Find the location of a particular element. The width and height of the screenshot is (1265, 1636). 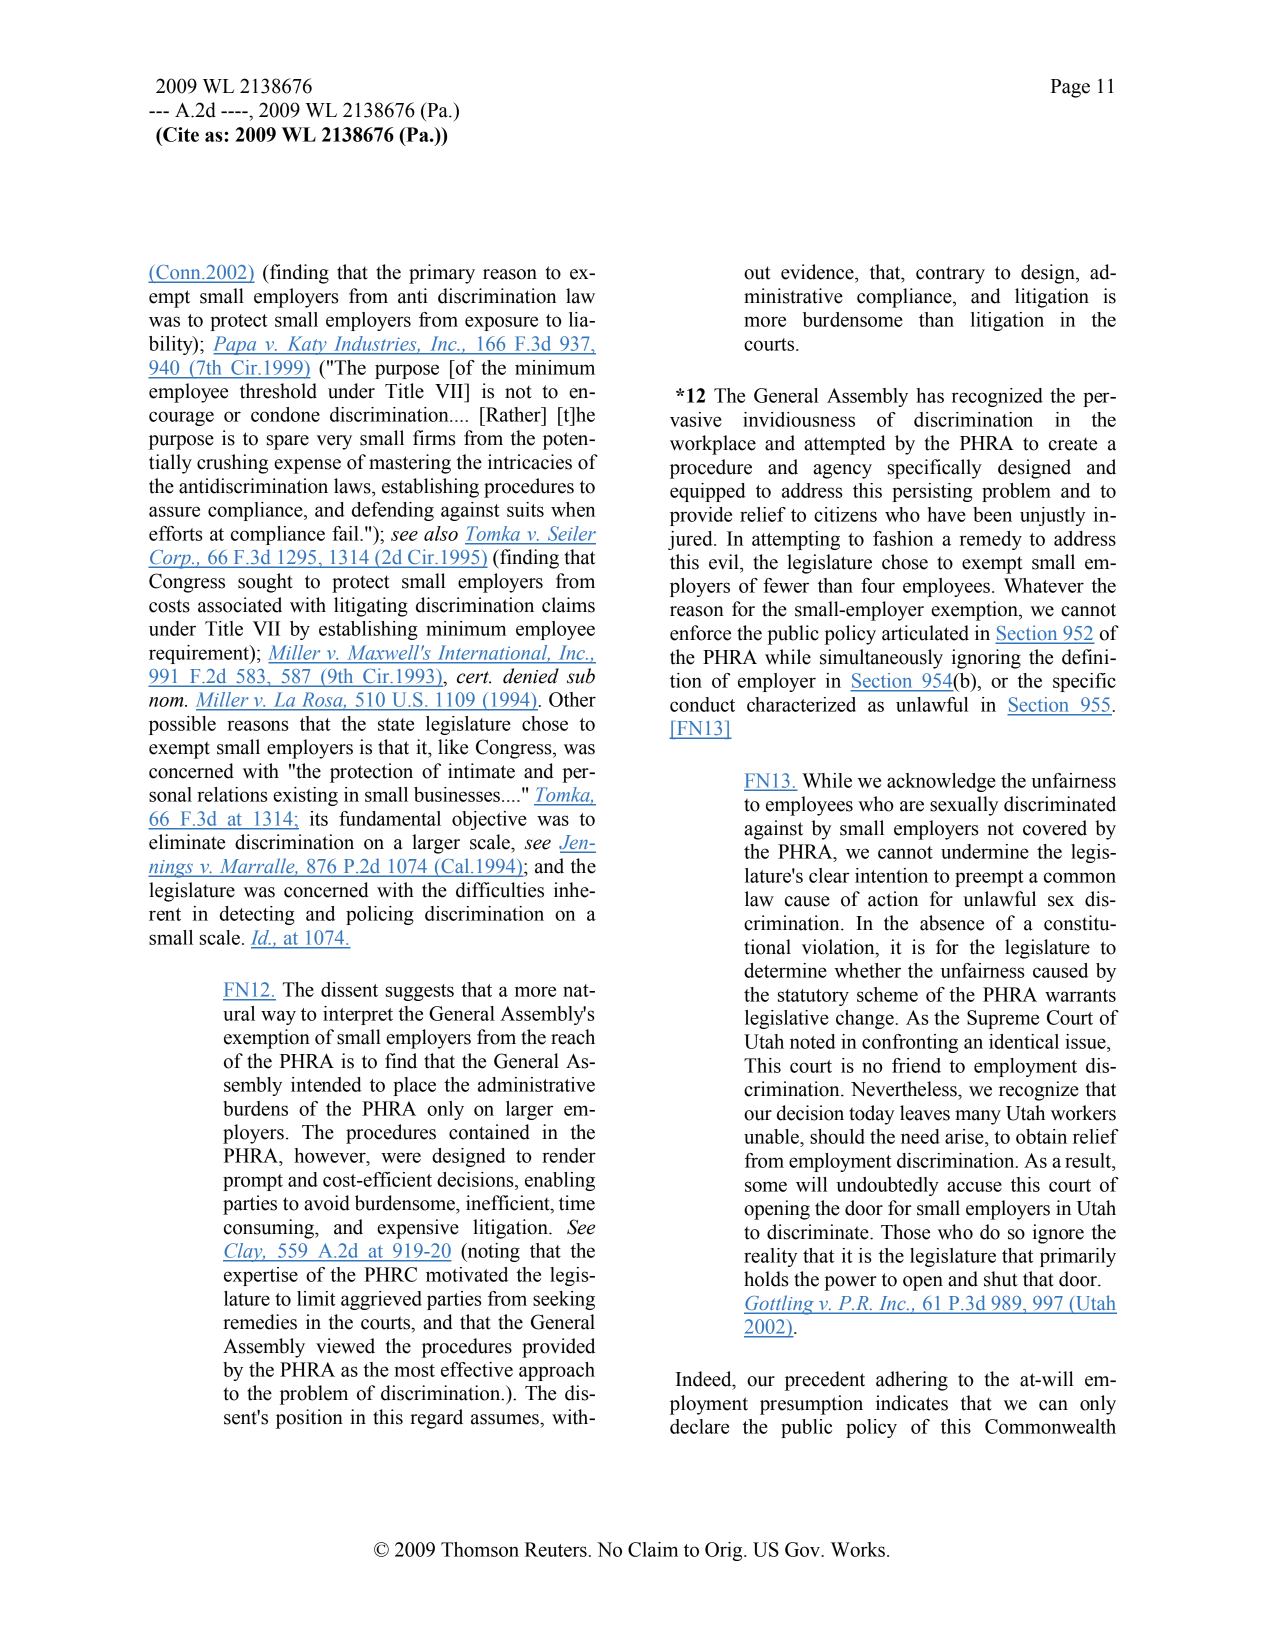

accuse is located at coordinates (974, 1186).
